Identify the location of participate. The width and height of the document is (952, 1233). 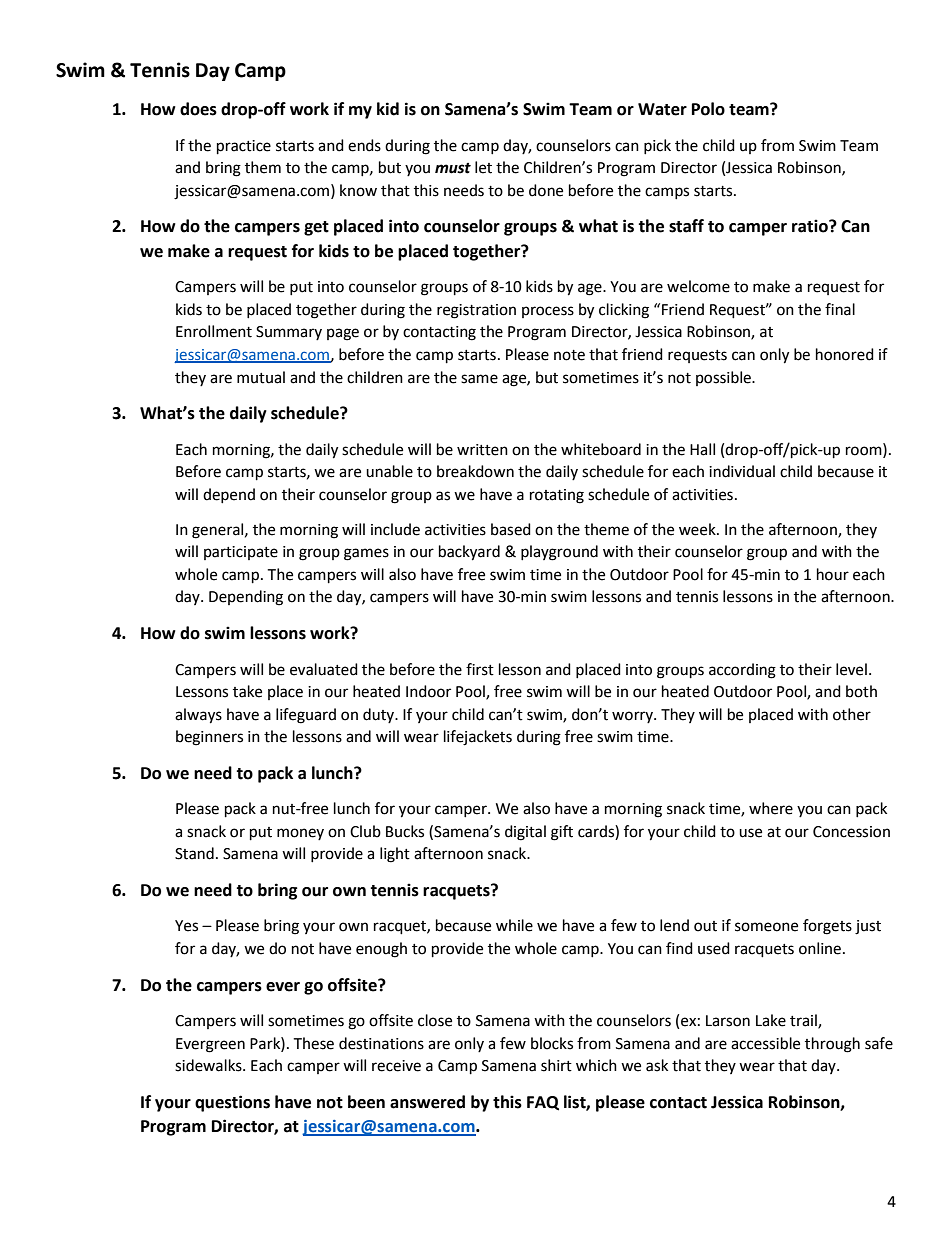
(241, 553).
